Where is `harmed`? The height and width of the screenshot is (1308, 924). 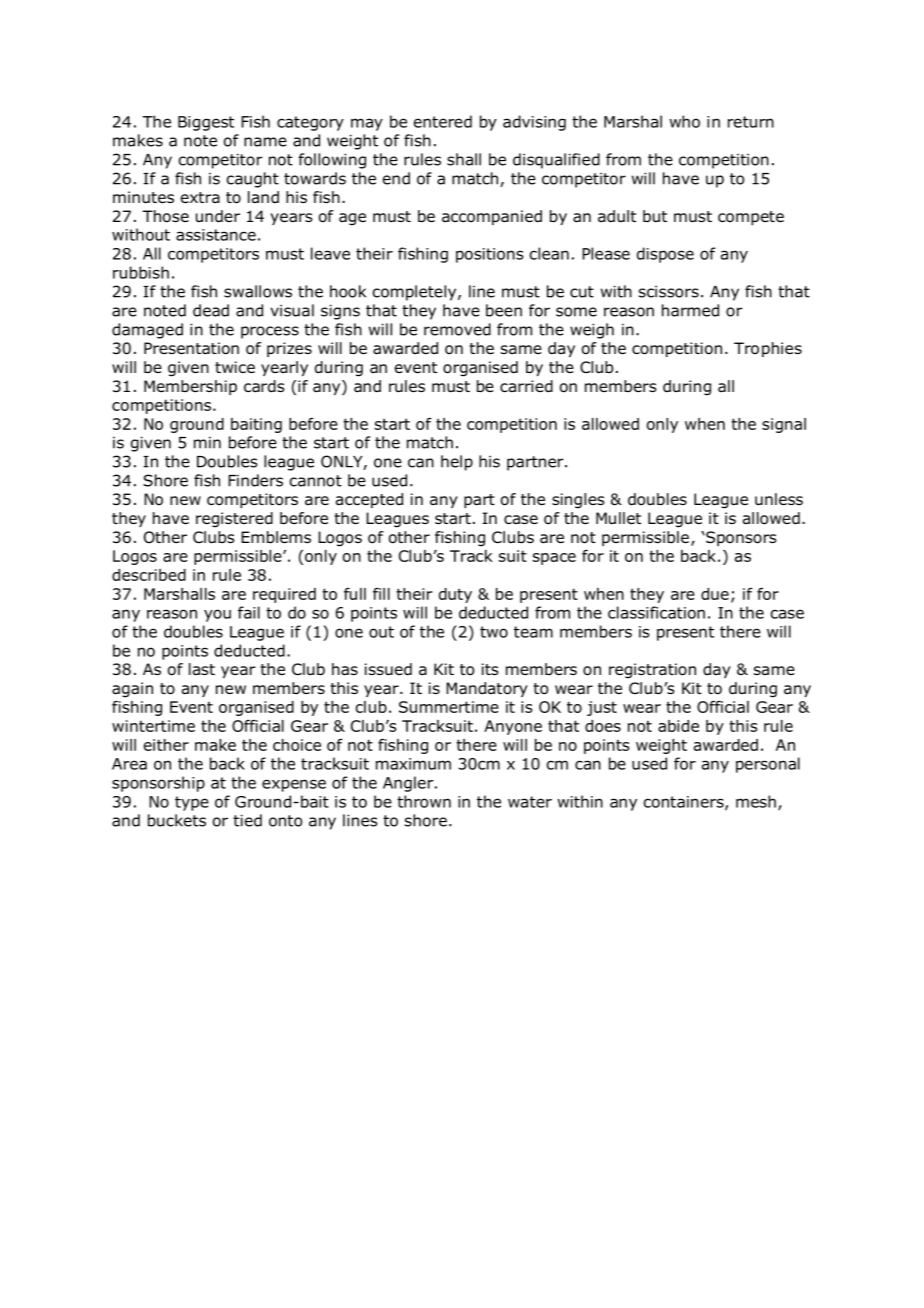 harmed is located at coordinates (690, 310).
